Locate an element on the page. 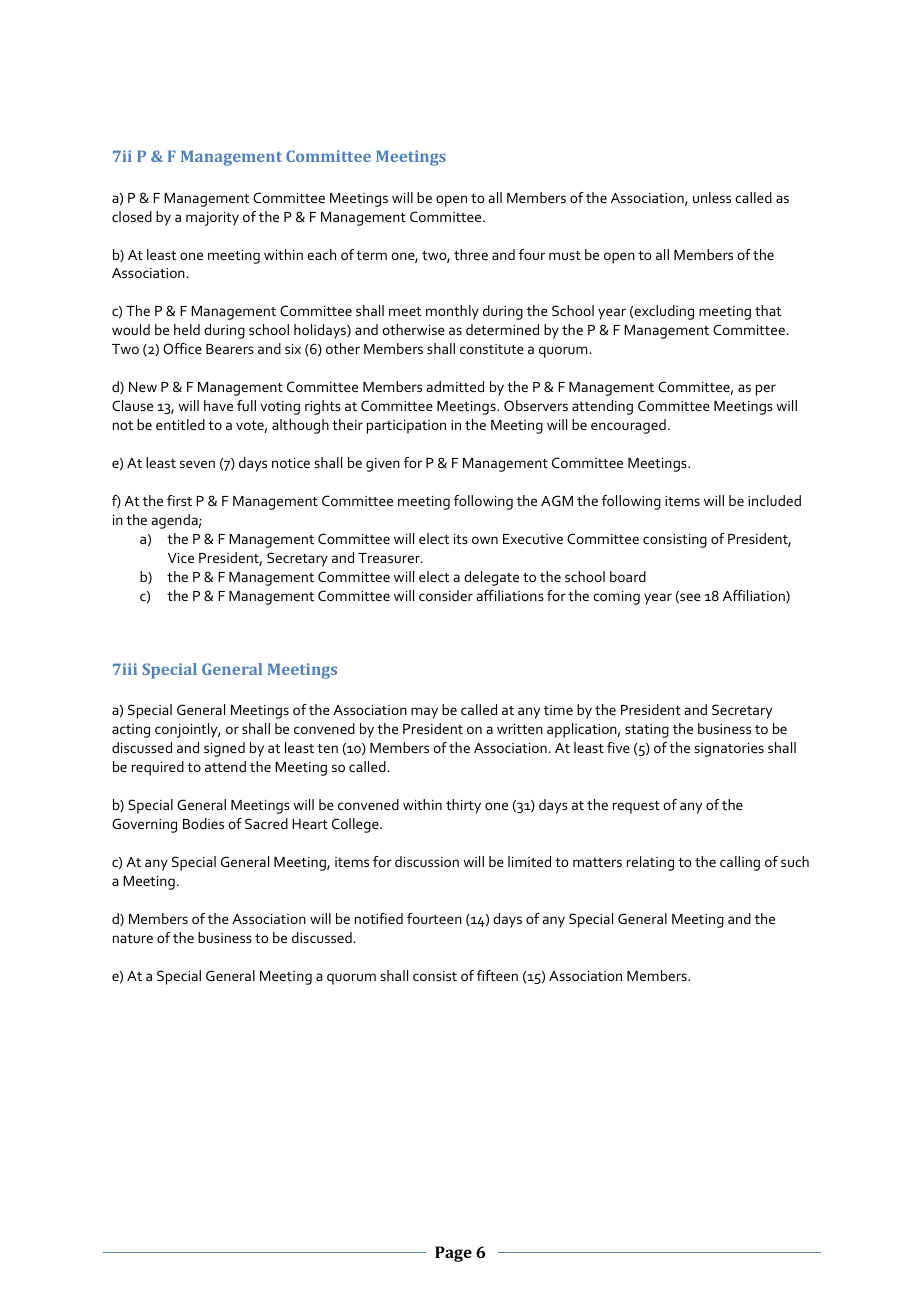  relating is located at coordinates (650, 863).
